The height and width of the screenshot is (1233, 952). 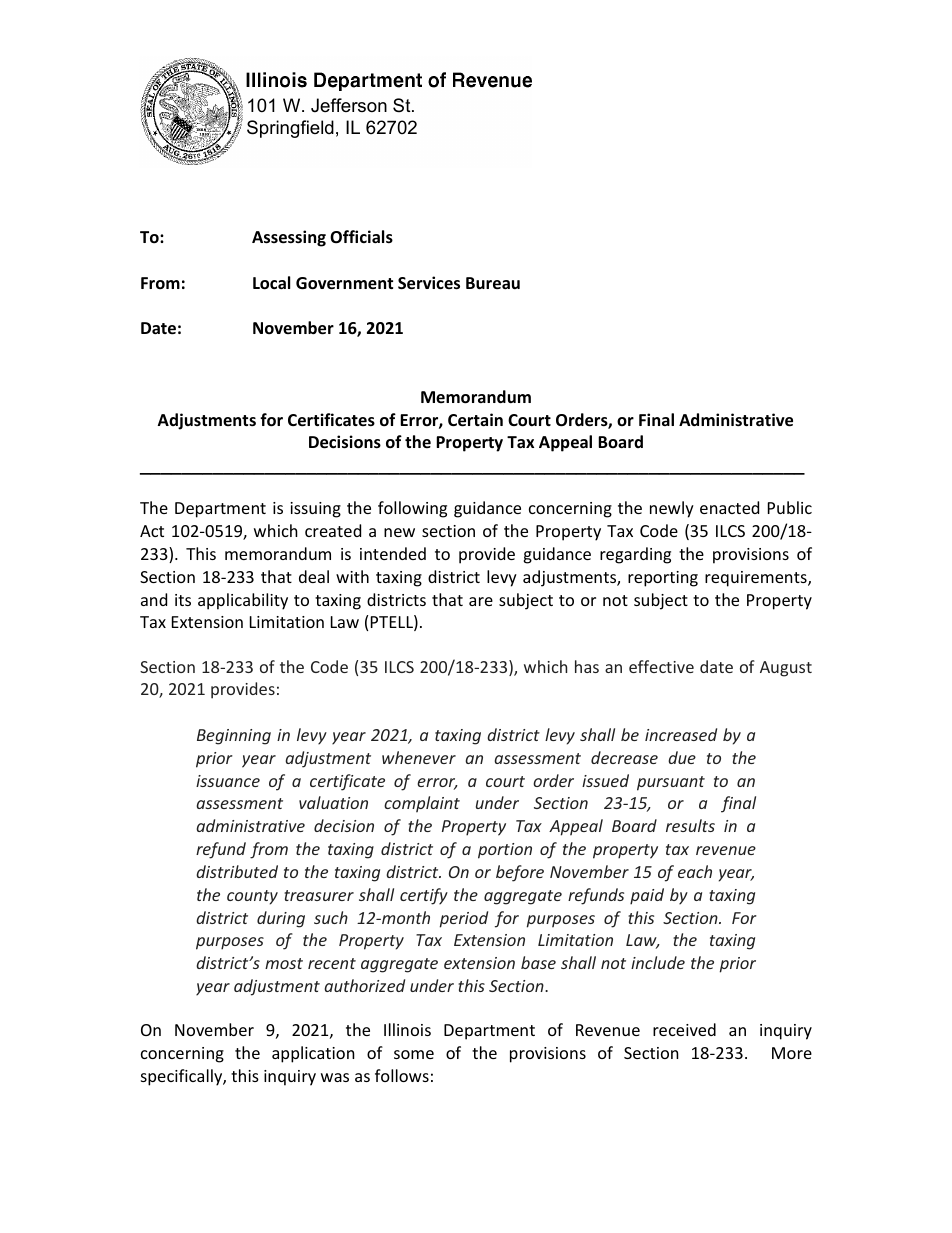 What do you see at coordinates (313, 1054) in the screenshot?
I see `application` at bounding box center [313, 1054].
